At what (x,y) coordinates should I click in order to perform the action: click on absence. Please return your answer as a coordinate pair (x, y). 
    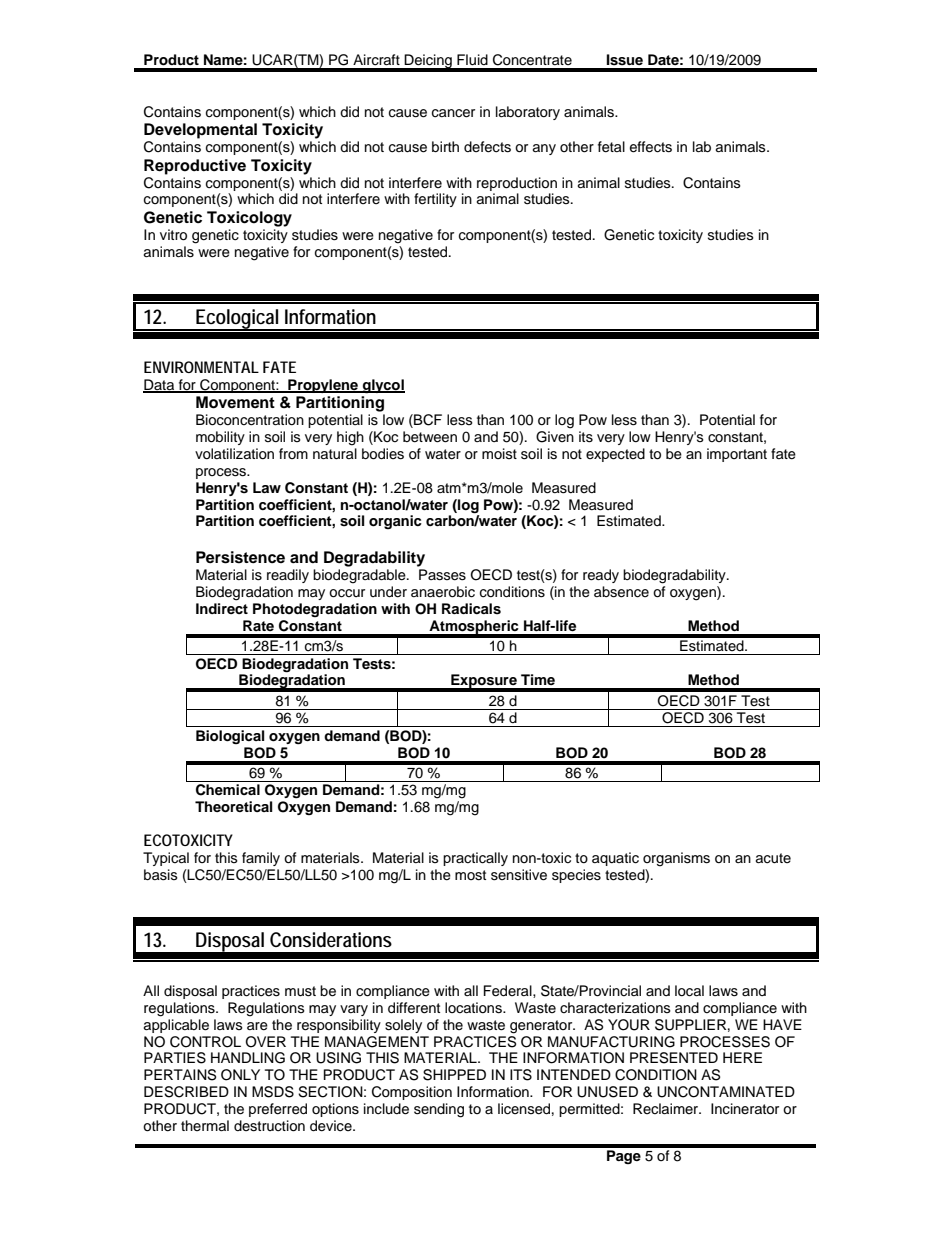
    Looking at the image, I should click on (621, 592).
